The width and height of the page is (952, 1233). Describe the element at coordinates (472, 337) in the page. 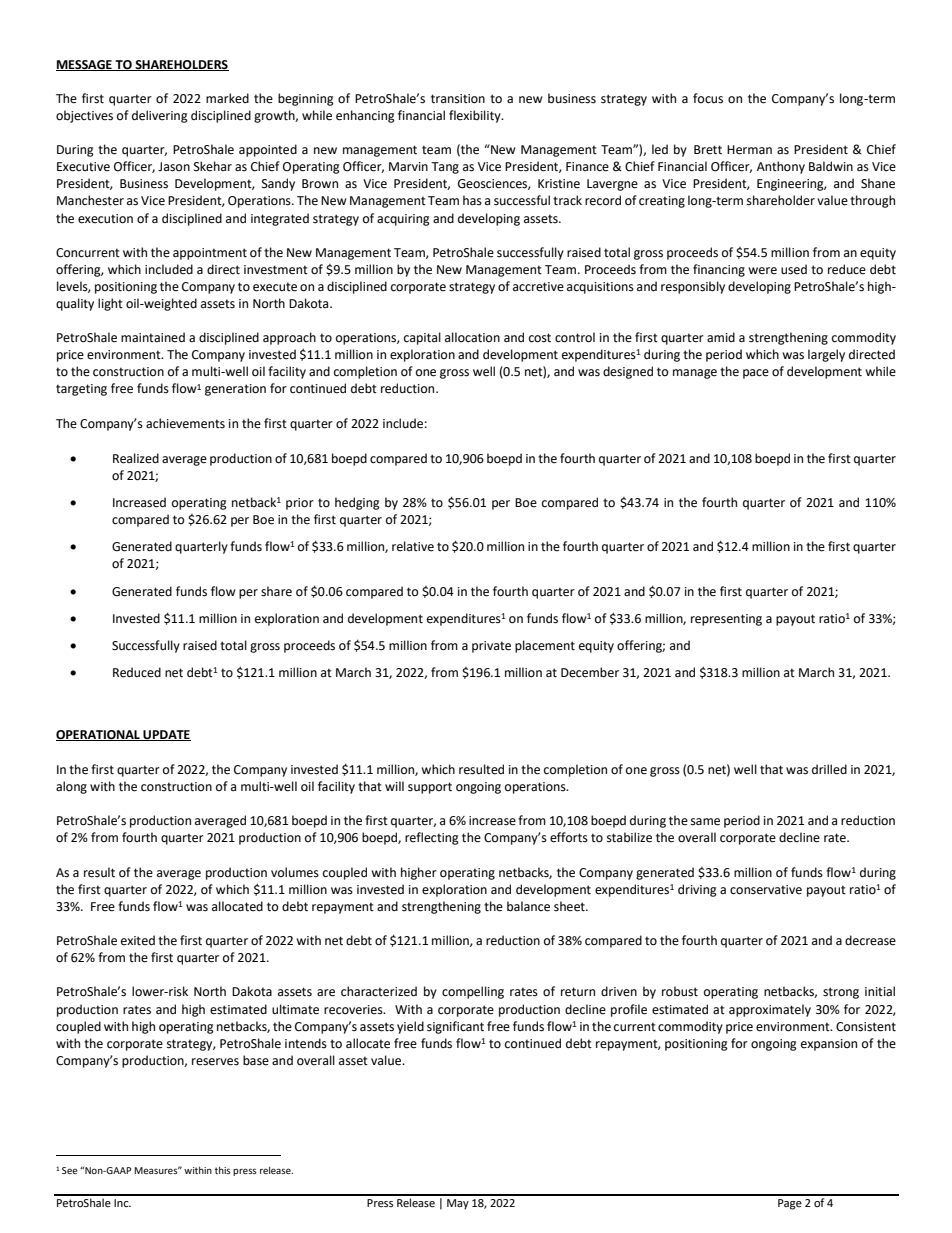

I see `allocation` at that location.
